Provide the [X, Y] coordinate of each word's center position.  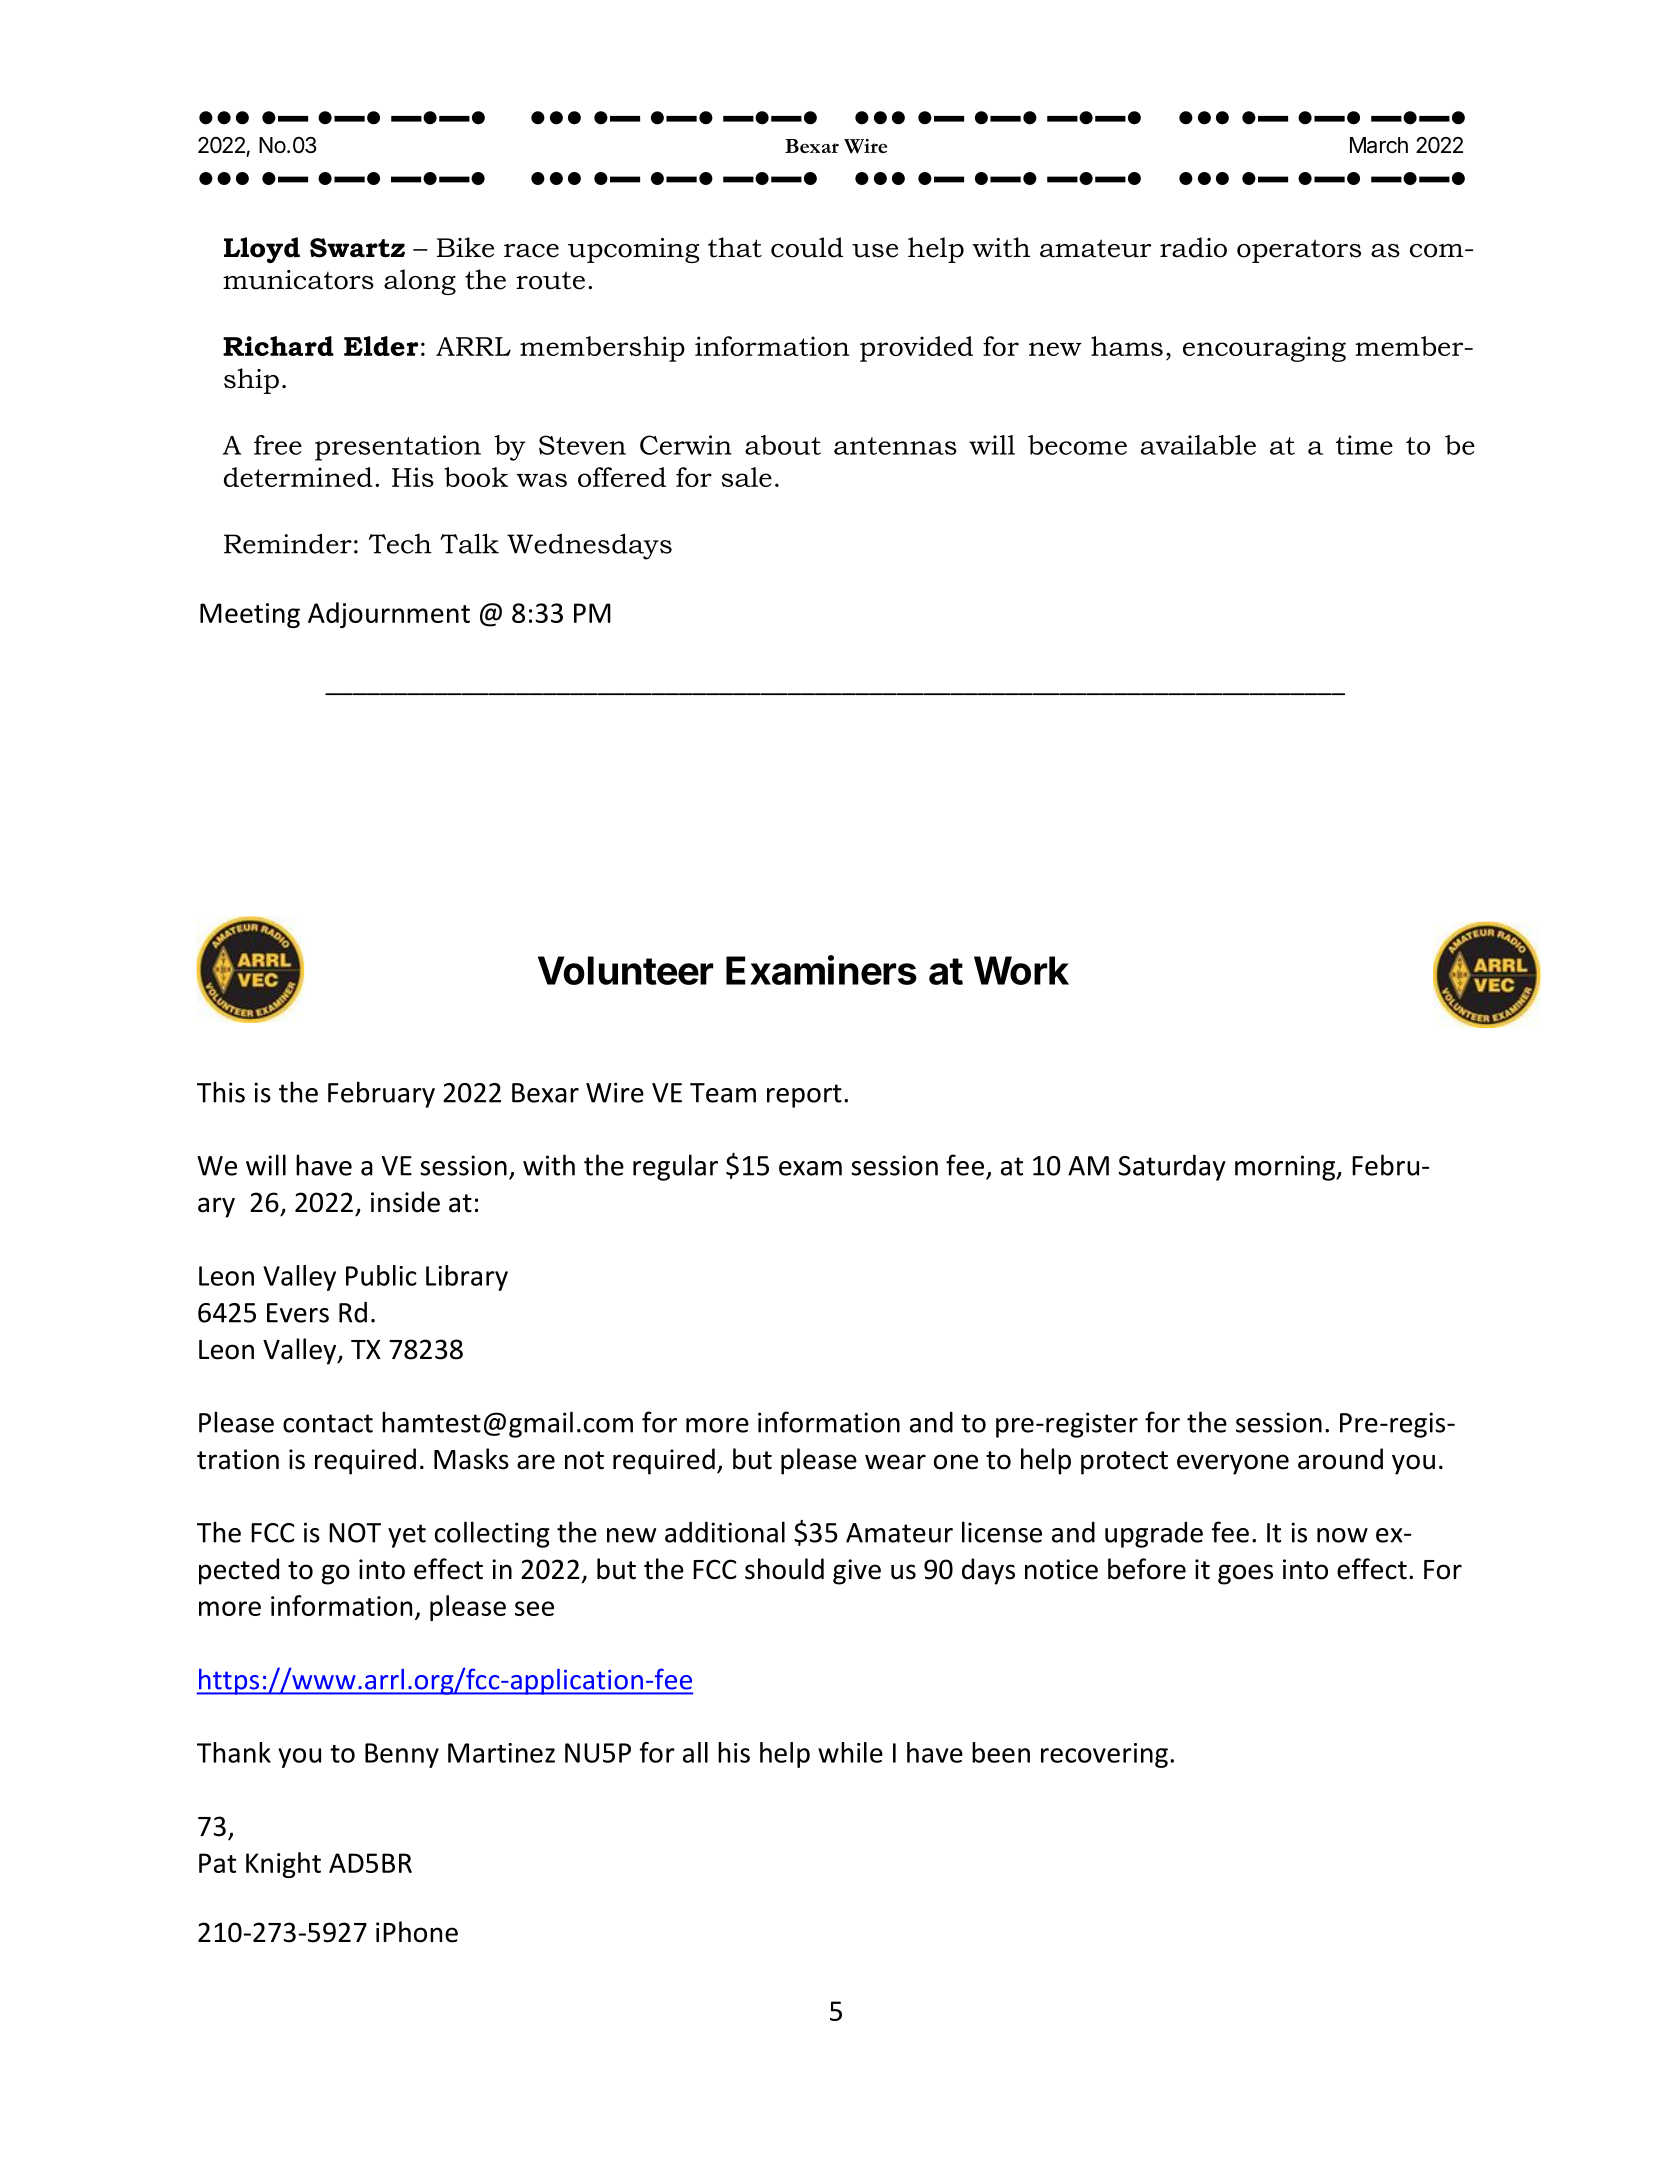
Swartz [357, 248]
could [807, 247]
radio [1193, 247]
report [804, 1096]
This [221, 1092]
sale [746, 477]
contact [328, 1423]
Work [1021, 970]
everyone [1233, 1464]
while [850, 1752]
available [1198, 445]
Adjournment [389, 615]
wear [895, 1462]
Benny [402, 1755]
